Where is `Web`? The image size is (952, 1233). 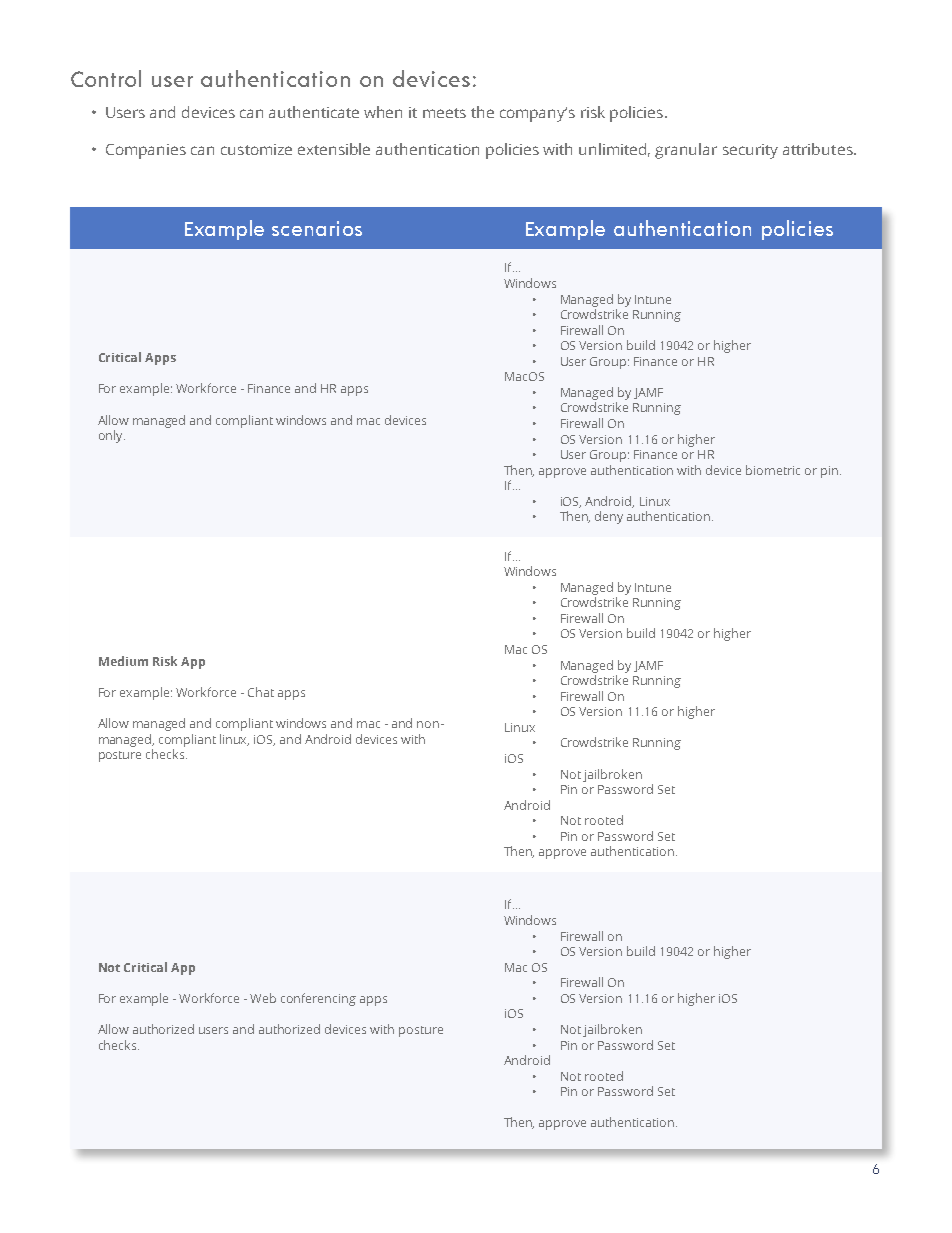 Web is located at coordinates (263, 998).
